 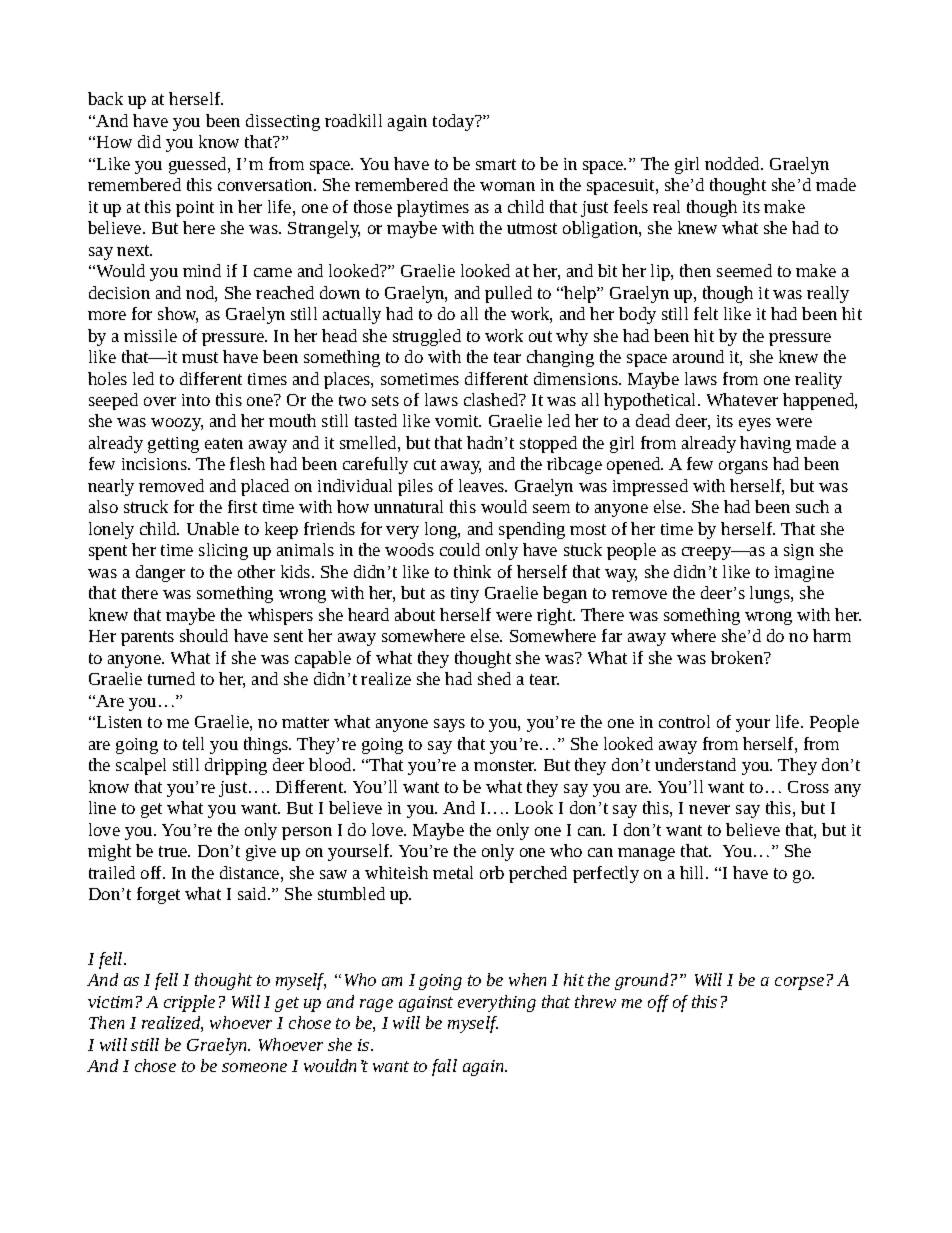 What do you see at coordinates (709, 809) in the screenshot?
I see `never` at bounding box center [709, 809].
